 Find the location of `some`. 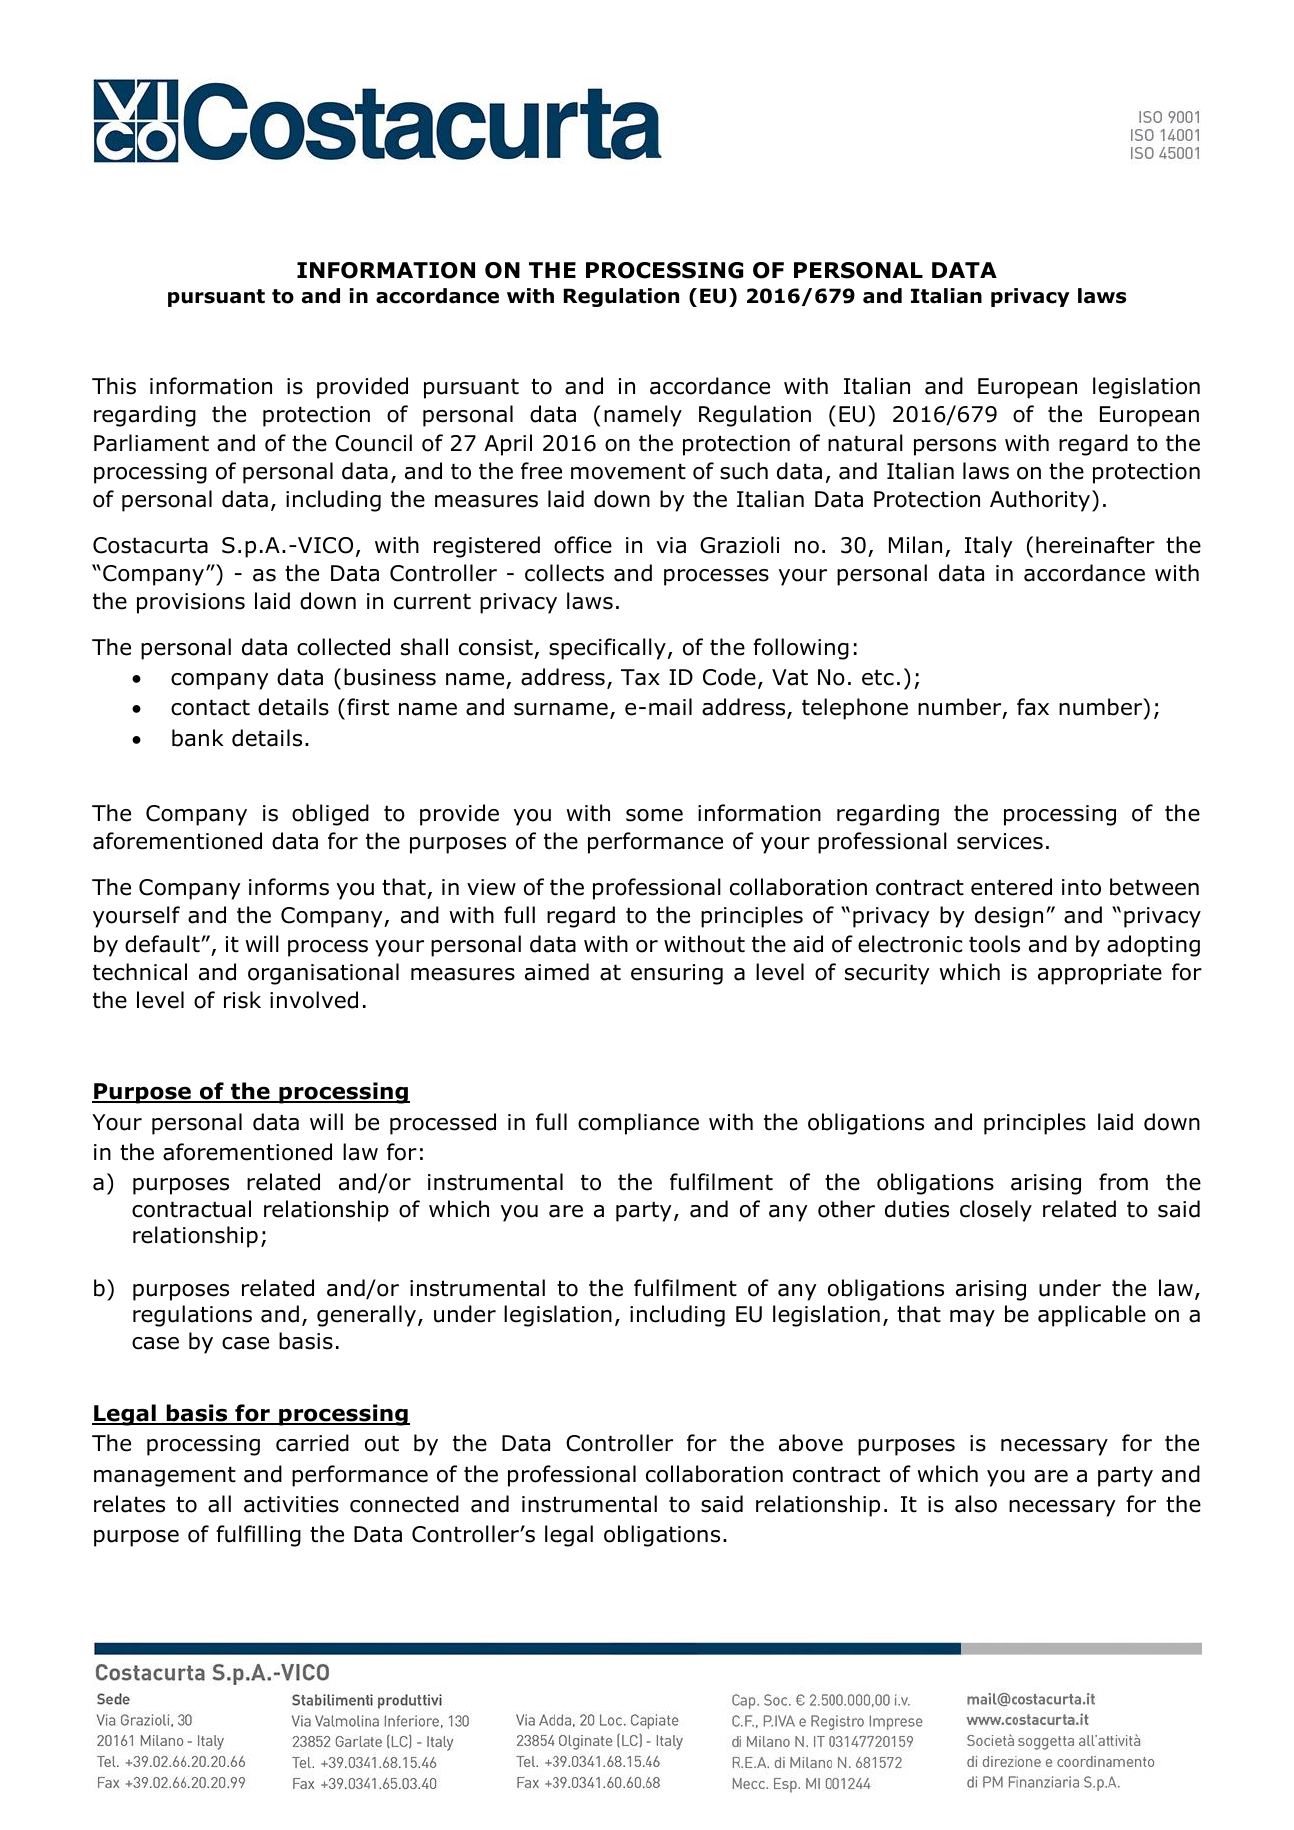

some is located at coordinates (654, 815).
